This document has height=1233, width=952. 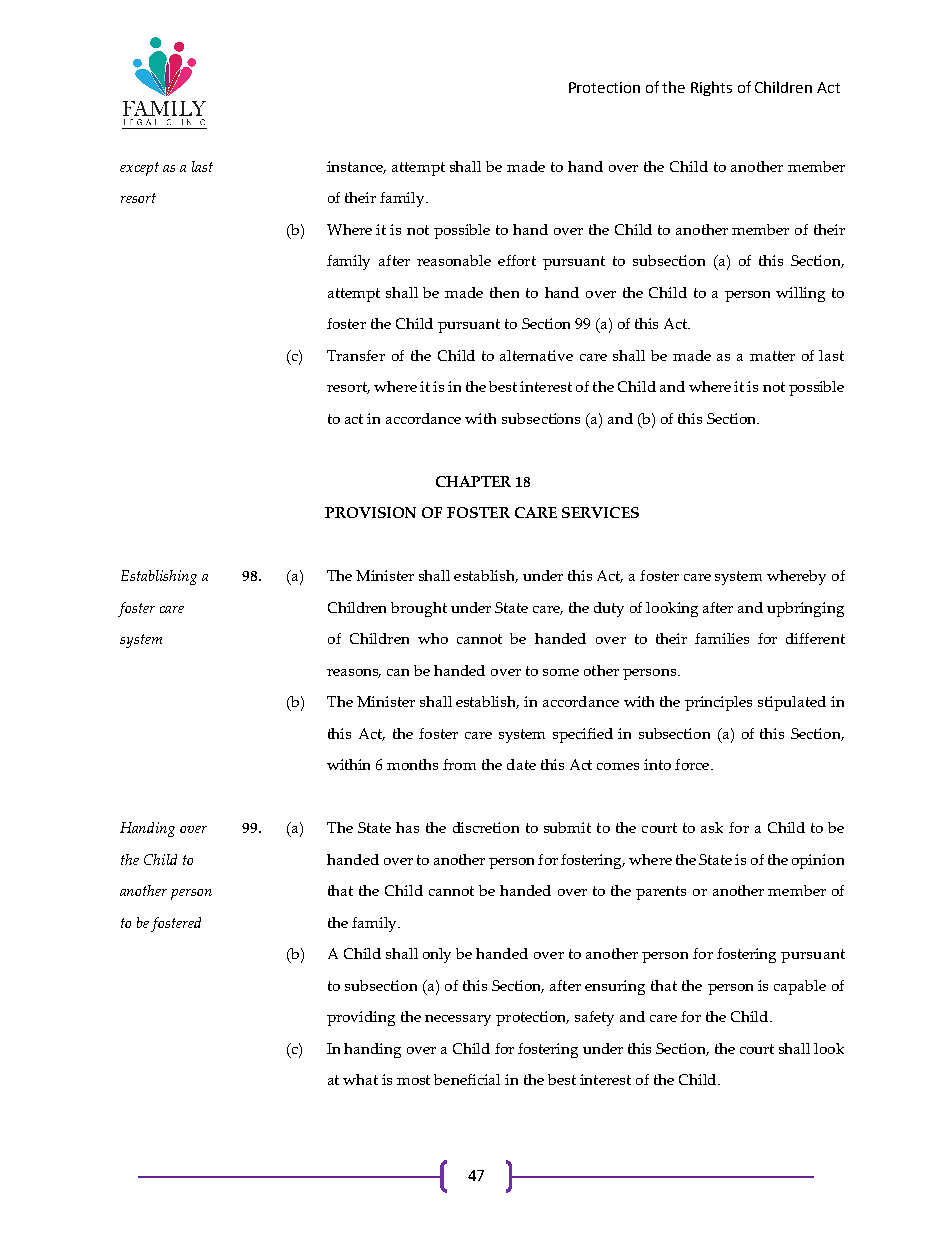 I want to click on except, so click(x=139, y=169).
